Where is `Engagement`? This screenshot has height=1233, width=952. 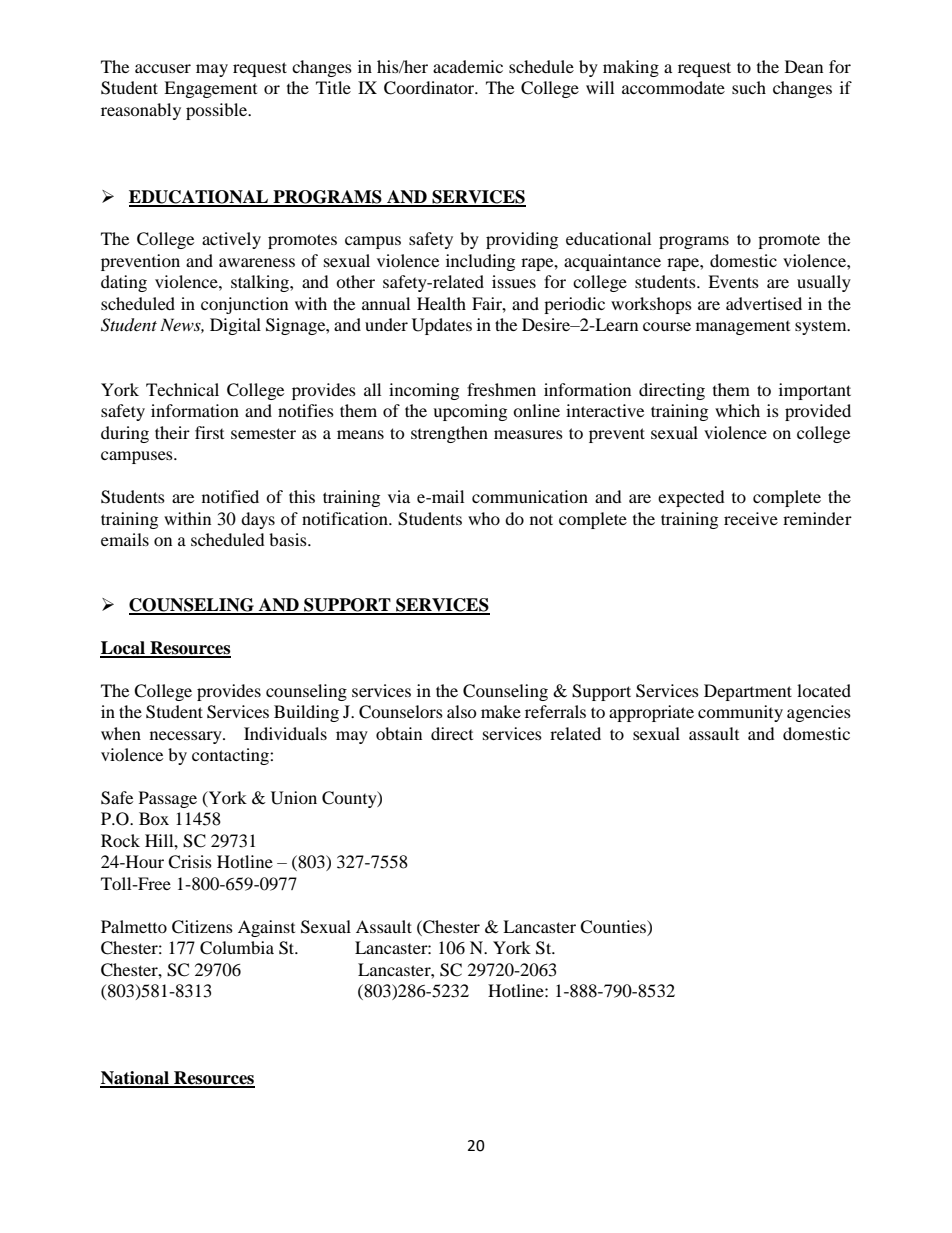 Engagement is located at coordinates (210, 89).
